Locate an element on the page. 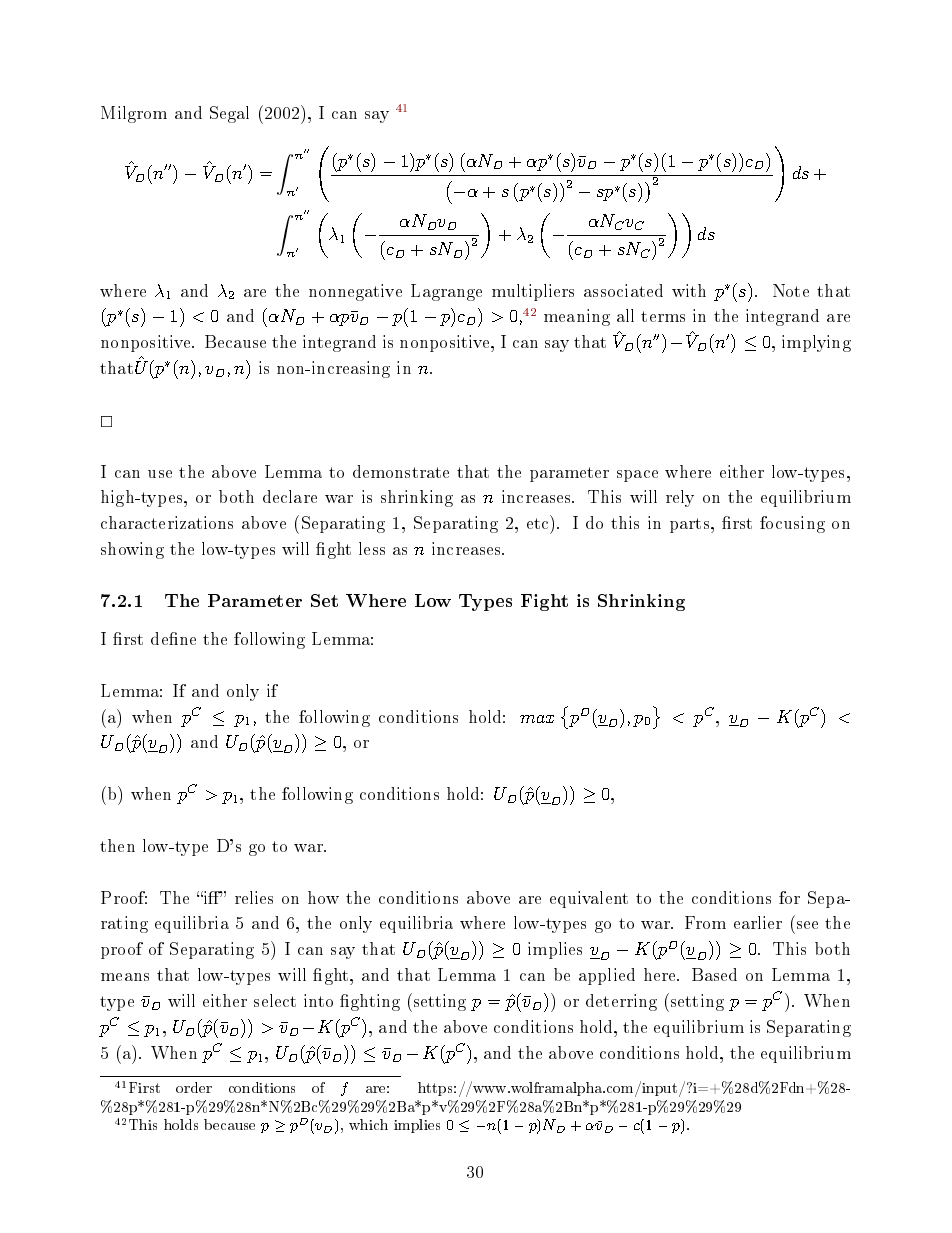 The height and width of the page is (1233, 952). with is located at coordinates (689, 290).
